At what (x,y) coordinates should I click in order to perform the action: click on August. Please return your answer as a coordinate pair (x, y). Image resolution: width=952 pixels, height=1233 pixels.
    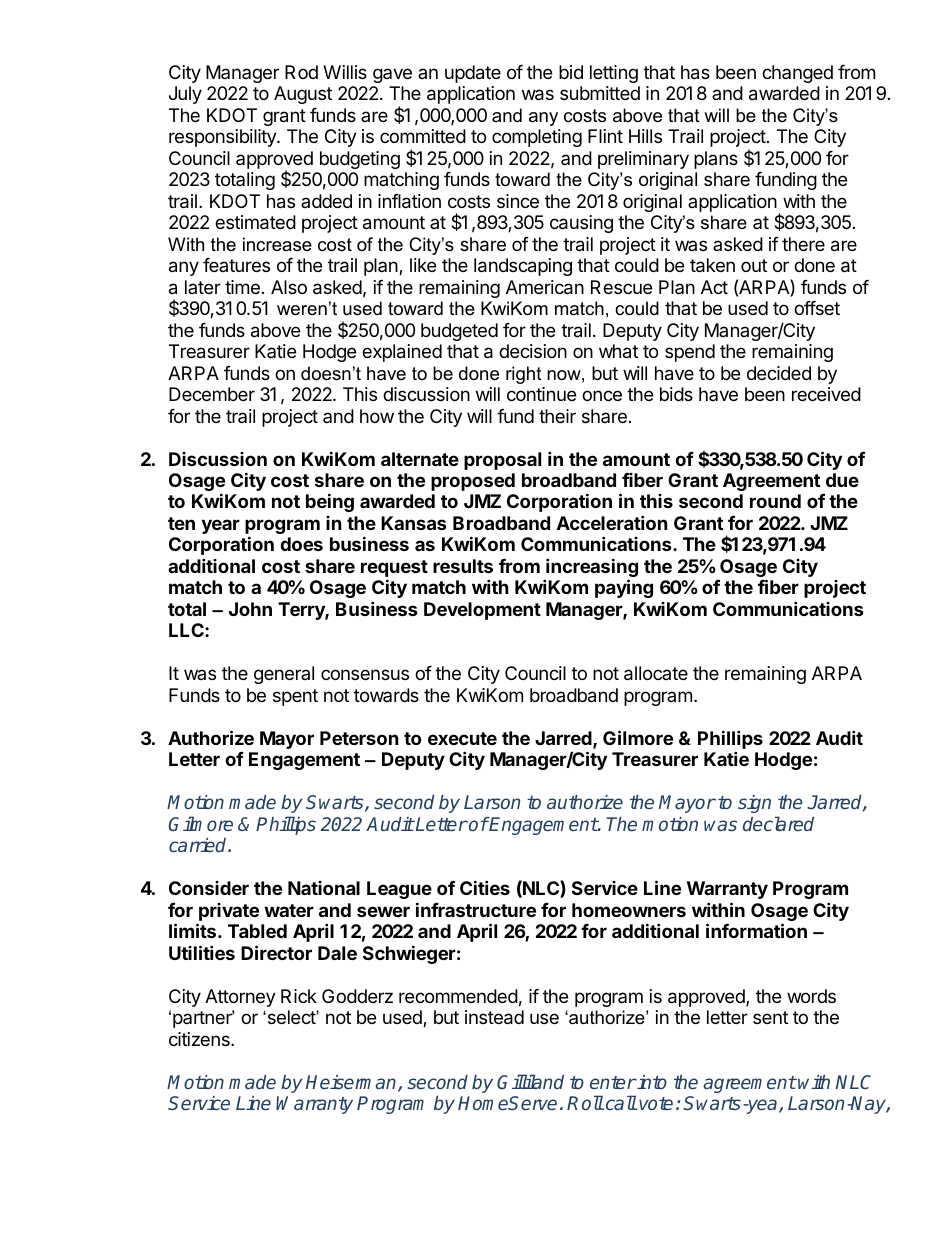
    Looking at the image, I should click on (303, 95).
